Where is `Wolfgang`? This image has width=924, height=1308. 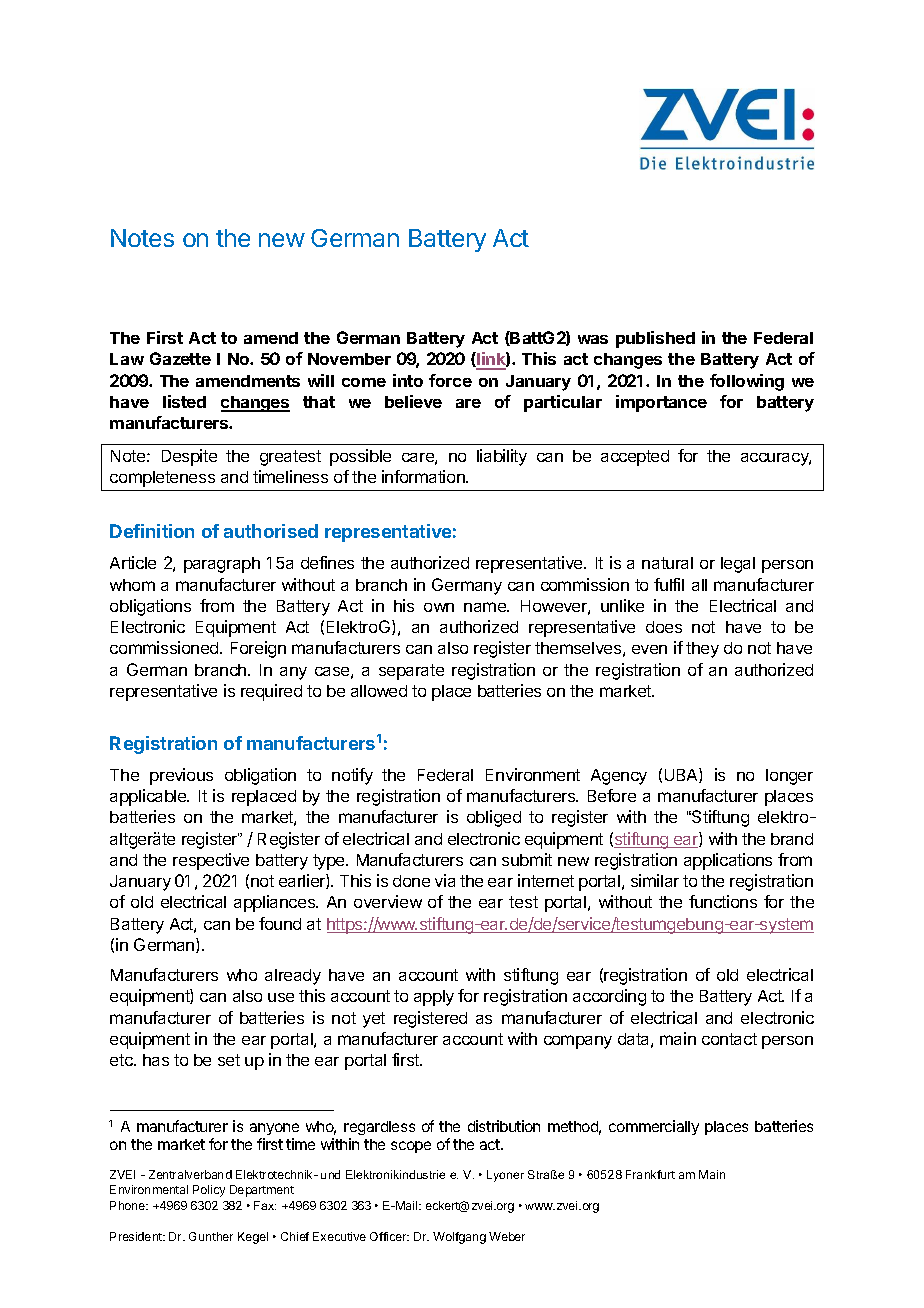
Wolfgang is located at coordinates (459, 1238).
